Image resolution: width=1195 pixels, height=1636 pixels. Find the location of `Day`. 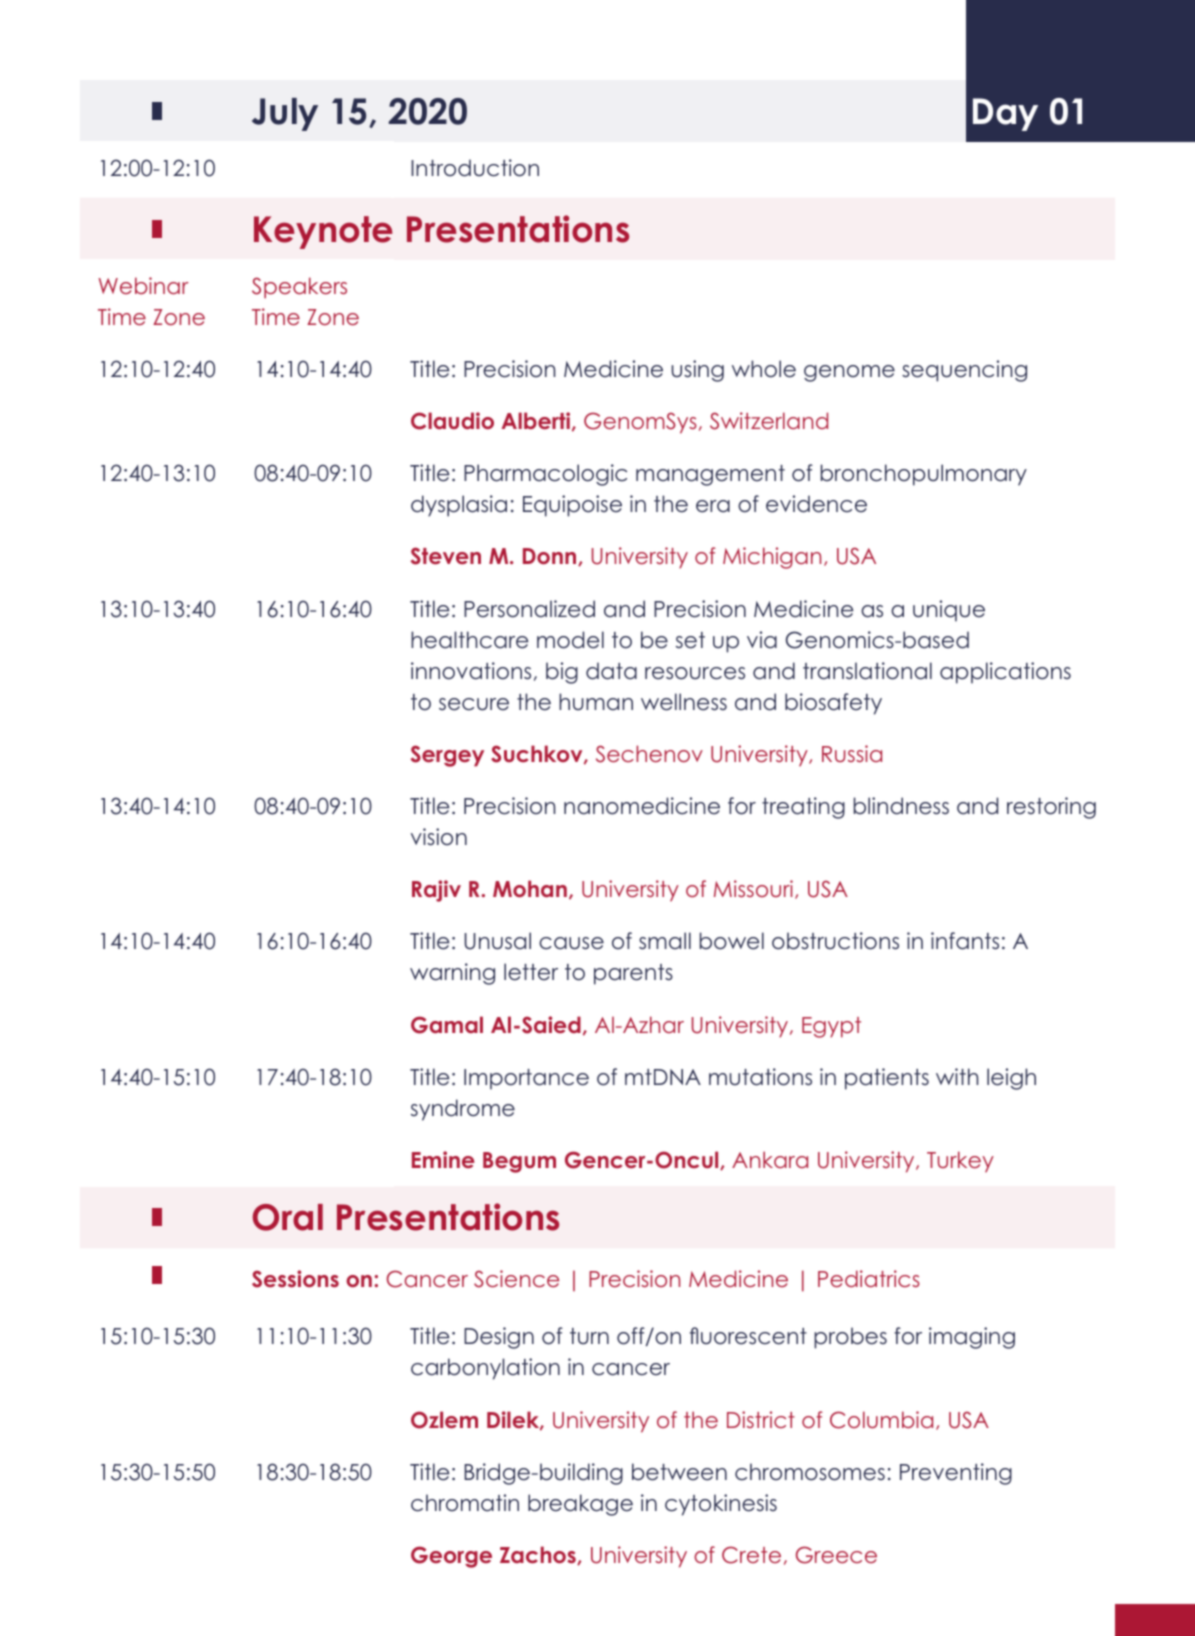

Day is located at coordinates (1005, 114).
